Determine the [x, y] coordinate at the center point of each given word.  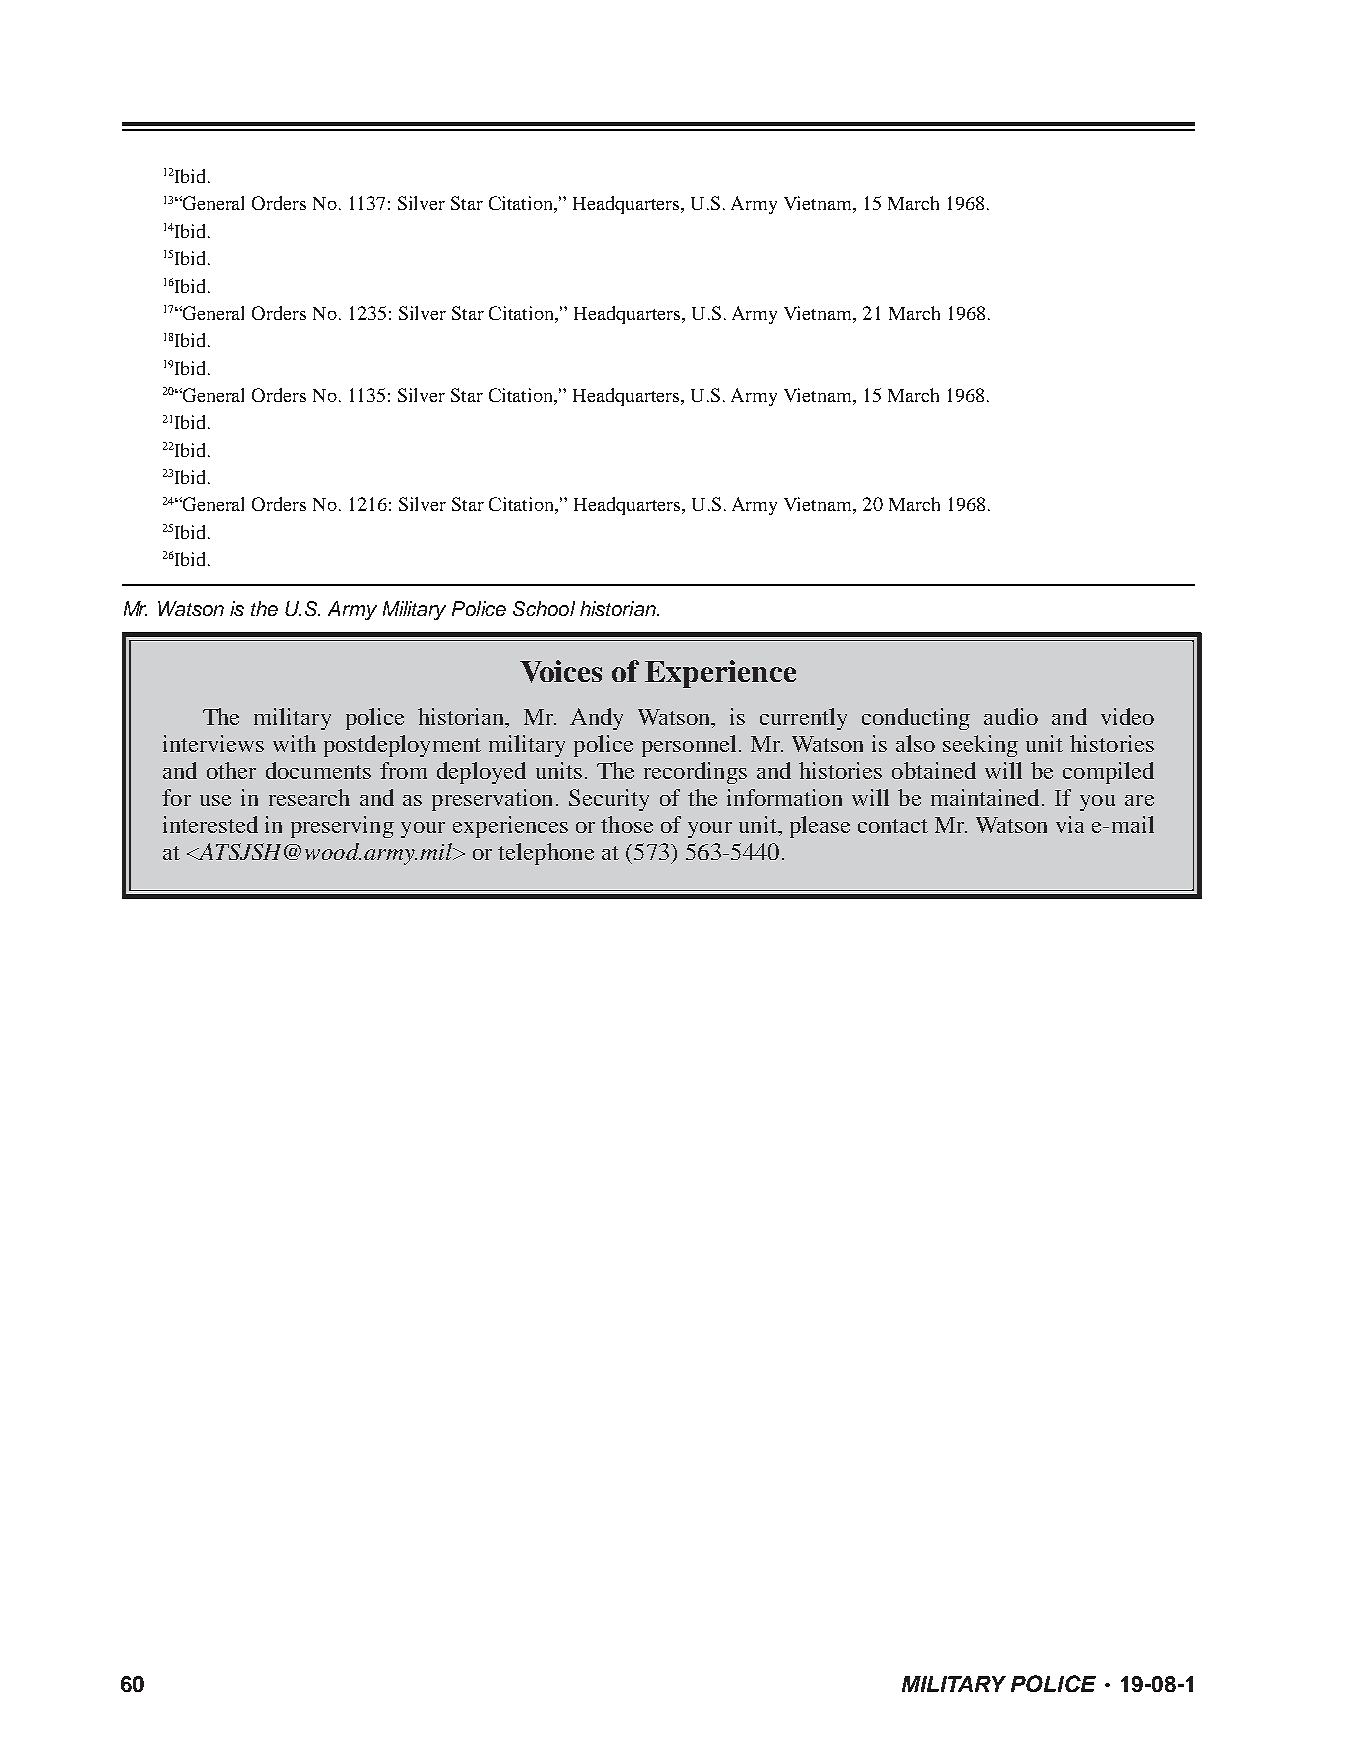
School [544, 608]
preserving [342, 827]
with [294, 743]
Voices [561, 671]
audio [1011, 716]
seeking [980, 746]
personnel [689, 746]
